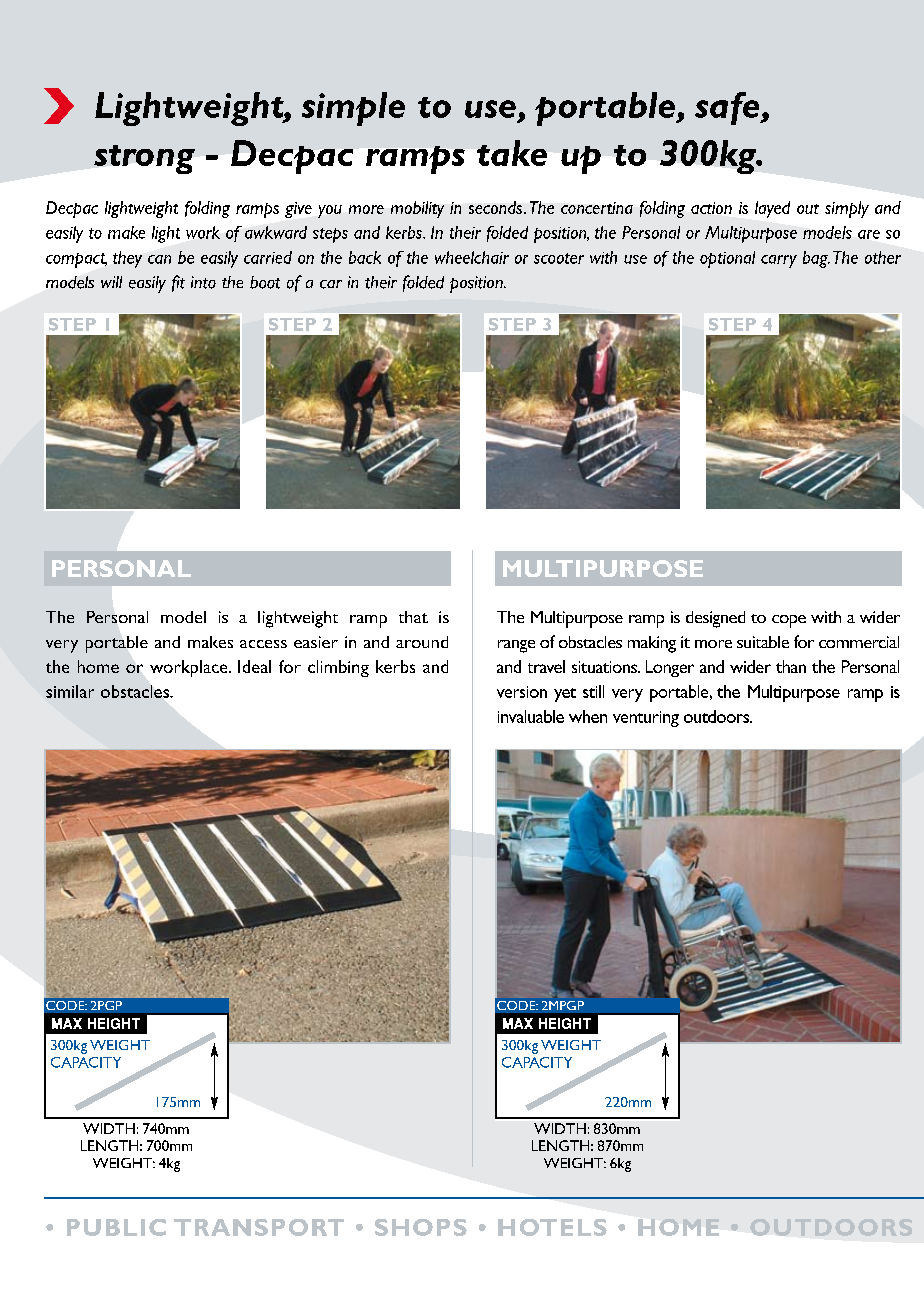 This image has width=924, height=1308. Describe the element at coordinates (144, 159) in the image. I see `strong` at that location.
